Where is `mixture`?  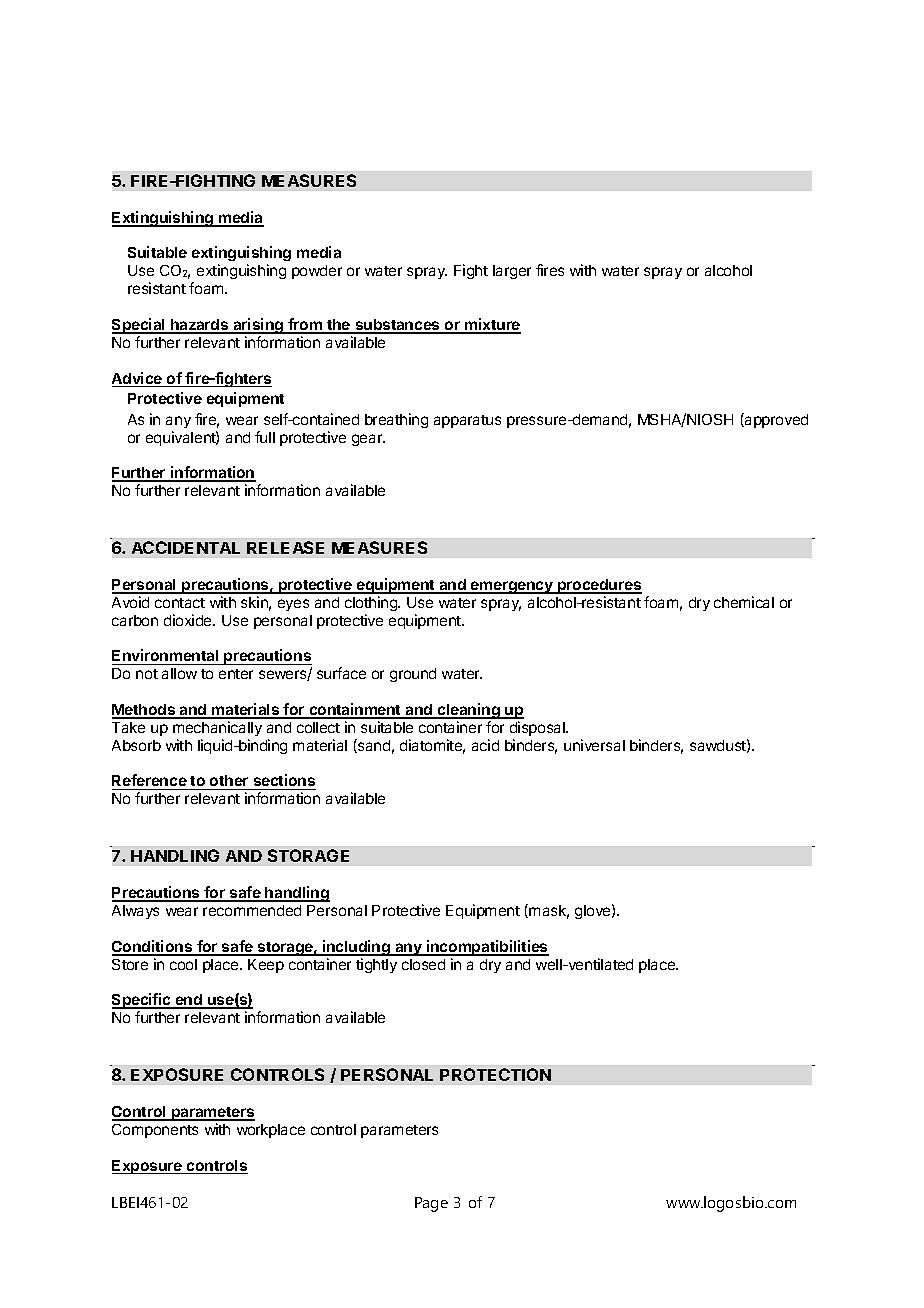
mixture is located at coordinates (492, 325).
